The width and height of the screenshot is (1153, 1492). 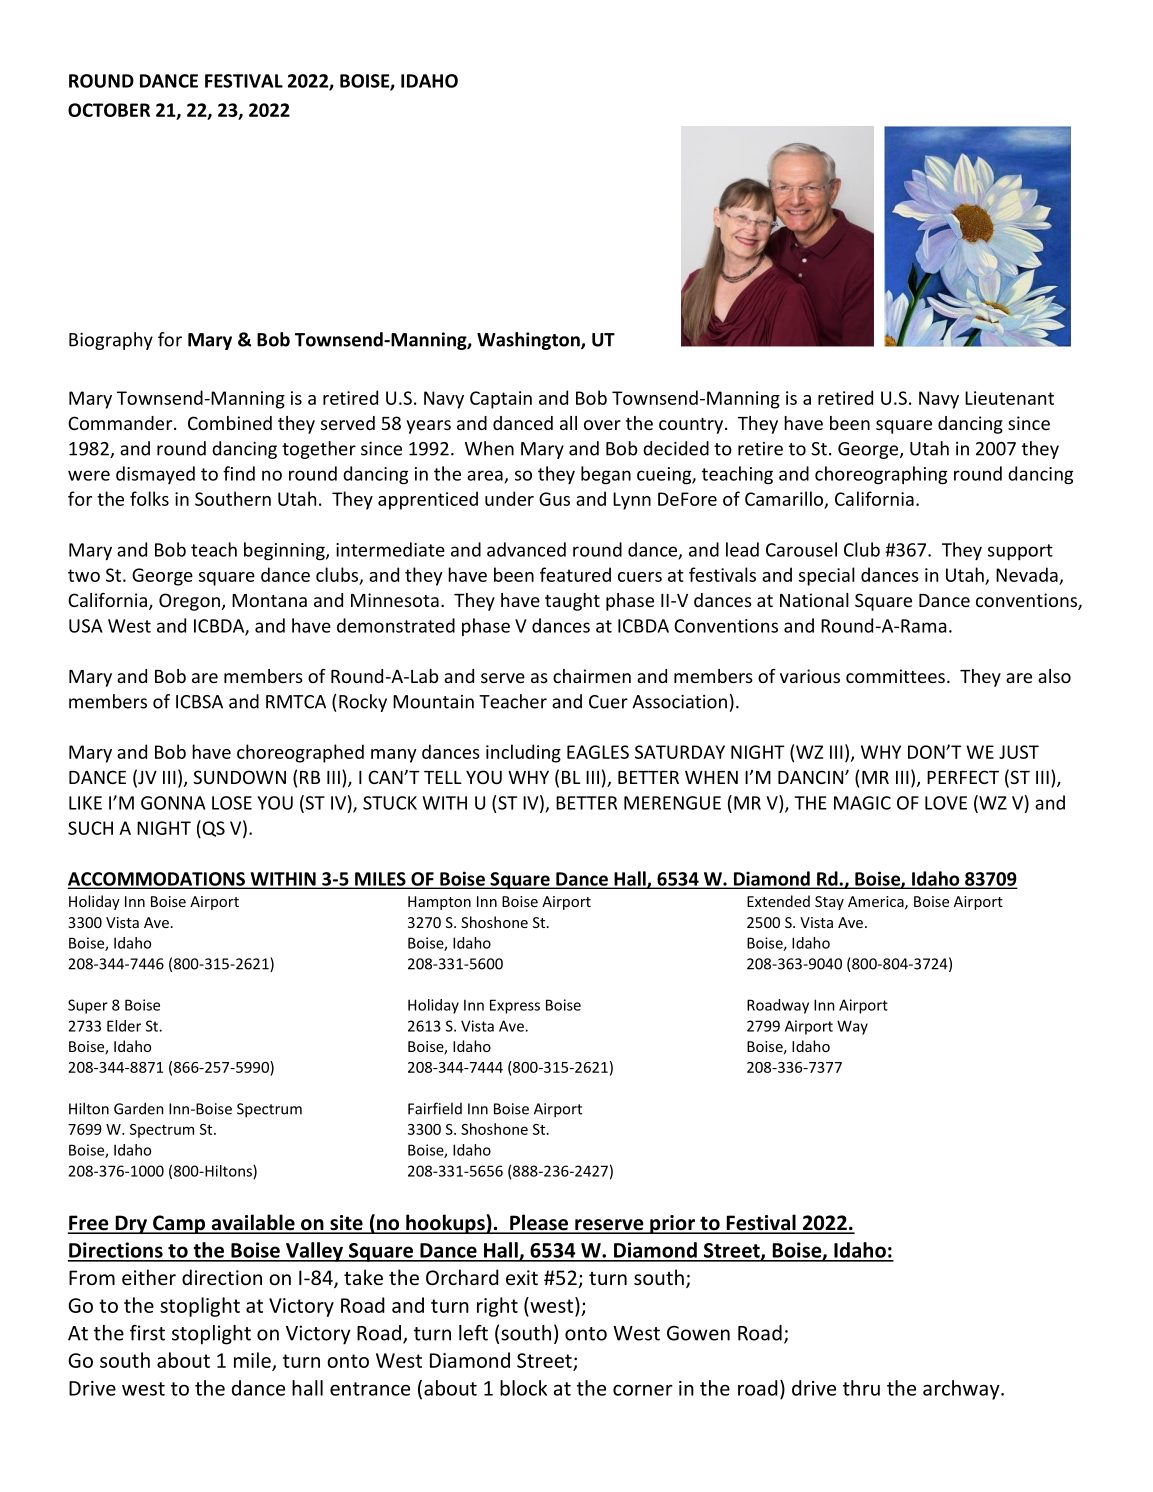 What do you see at coordinates (239, 777) in the screenshot?
I see `SUNDOWN` at bounding box center [239, 777].
